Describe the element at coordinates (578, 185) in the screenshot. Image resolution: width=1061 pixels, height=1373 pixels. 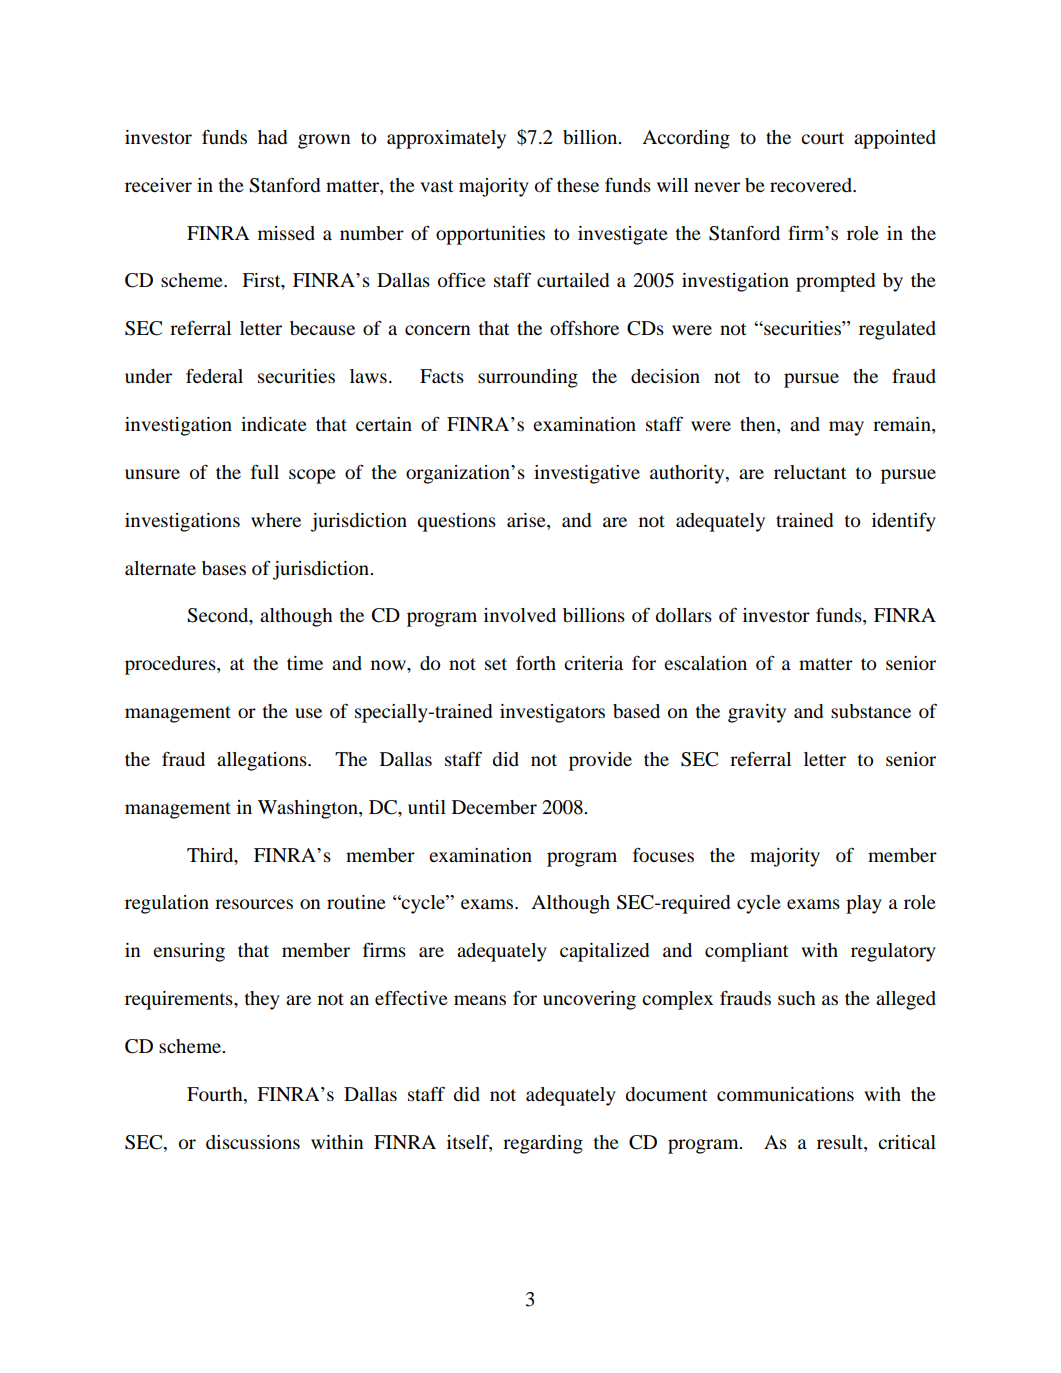
I see `these` at that location.
